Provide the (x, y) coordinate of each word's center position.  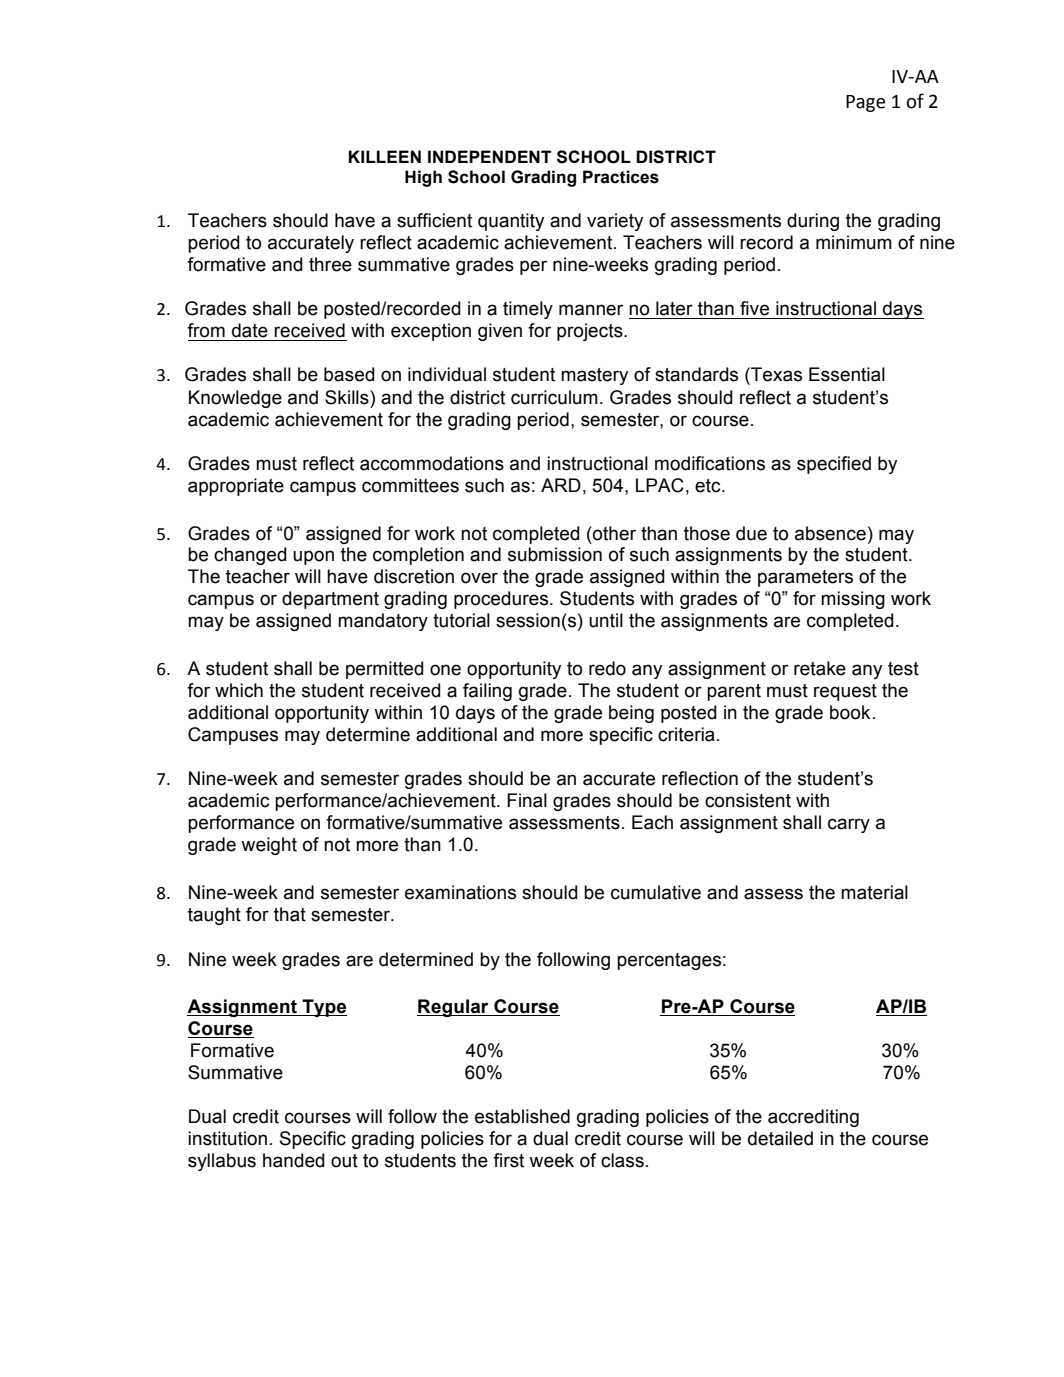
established (522, 1116)
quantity (511, 222)
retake (820, 668)
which (239, 690)
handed (294, 1160)
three (330, 264)
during (813, 222)
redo (607, 668)
